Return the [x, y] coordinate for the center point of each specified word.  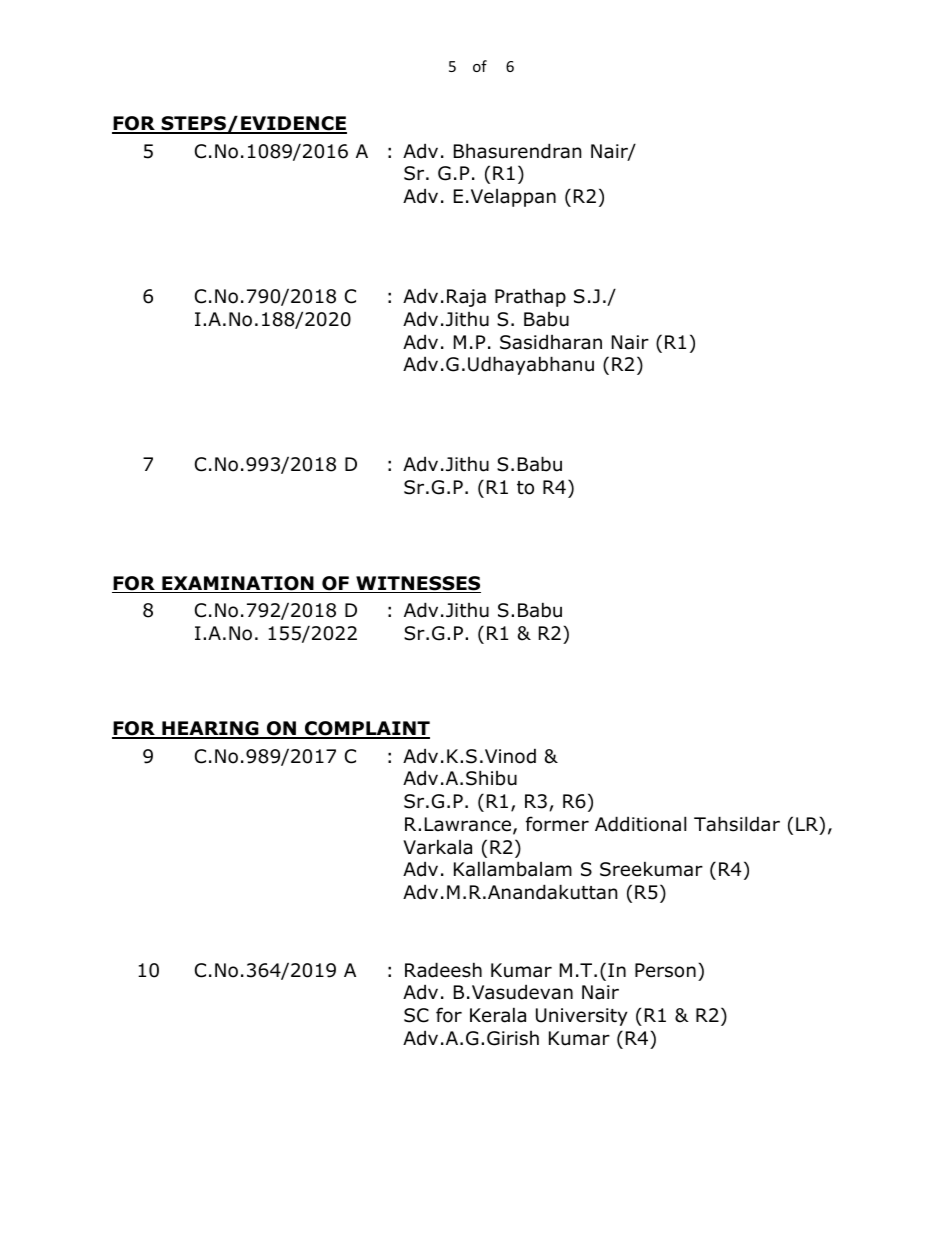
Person [665, 970]
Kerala [498, 1015]
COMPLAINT [366, 730]
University [582, 1017]
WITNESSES [417, 584]
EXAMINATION [238, 584]
